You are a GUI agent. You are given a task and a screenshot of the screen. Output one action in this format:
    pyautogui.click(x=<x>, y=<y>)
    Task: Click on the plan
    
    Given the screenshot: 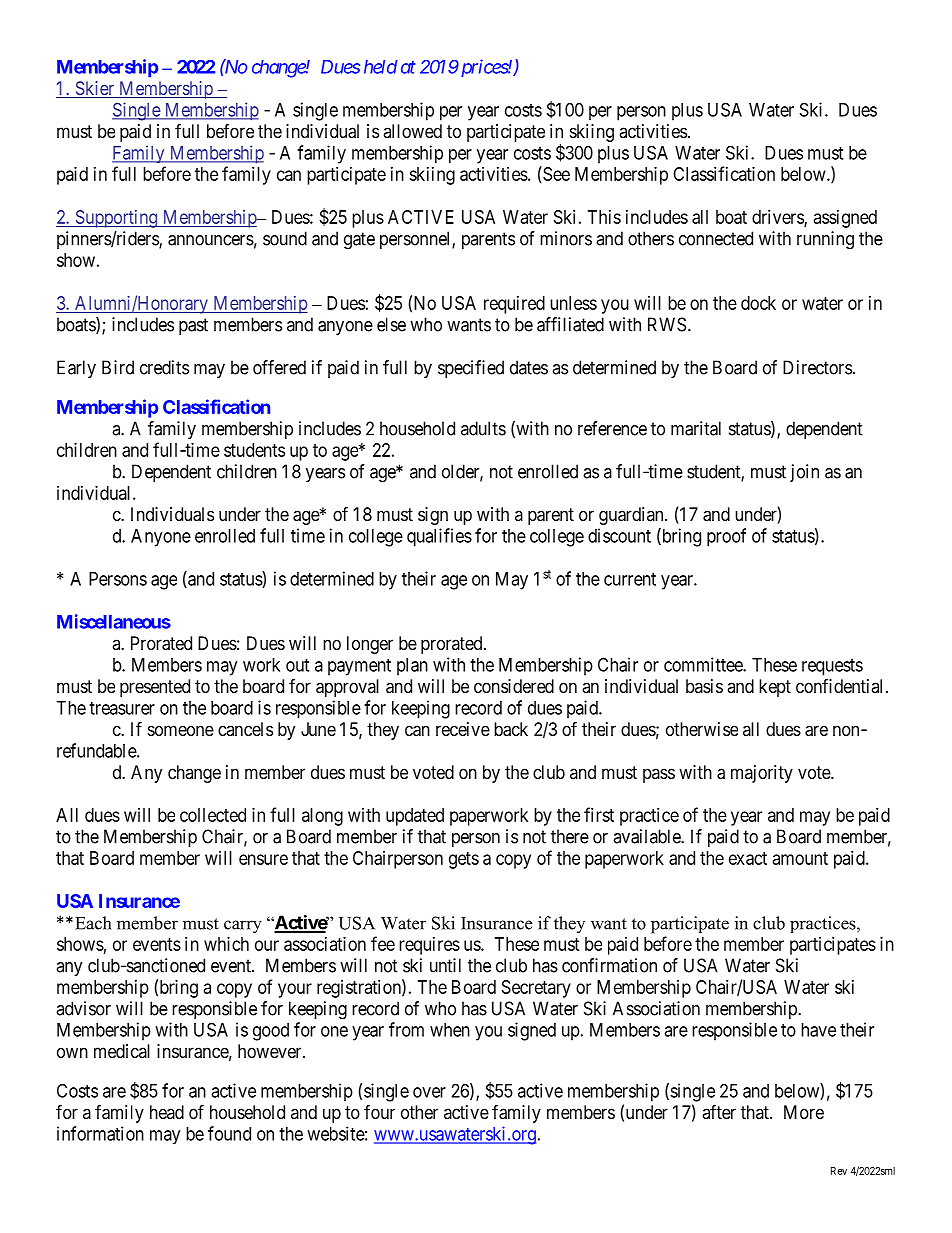 What is the action you would take?
    pyautogui.click(x=412, y=667)
